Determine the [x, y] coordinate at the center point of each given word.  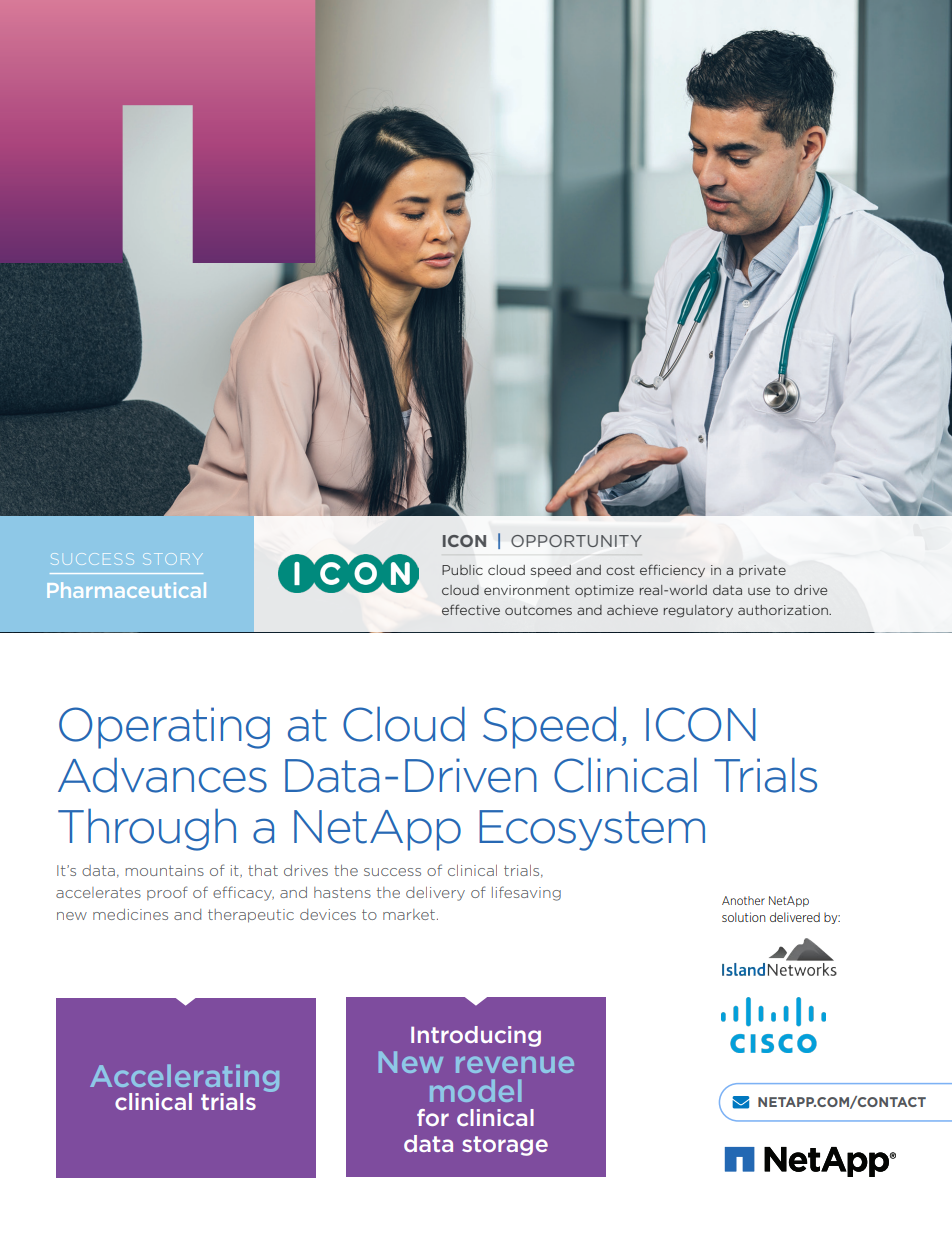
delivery [435, 894]
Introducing [476, 1036]
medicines [130, 914]
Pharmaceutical [126, 590]
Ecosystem [592, 830]
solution [744, 917]
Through [147, 829]
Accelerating [184, 1079]
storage [505, 1146]
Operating [164, 728]
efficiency [672, 571]
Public [462, 570]
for [433, 1117]
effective [471, 609]
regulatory [698, 611]
